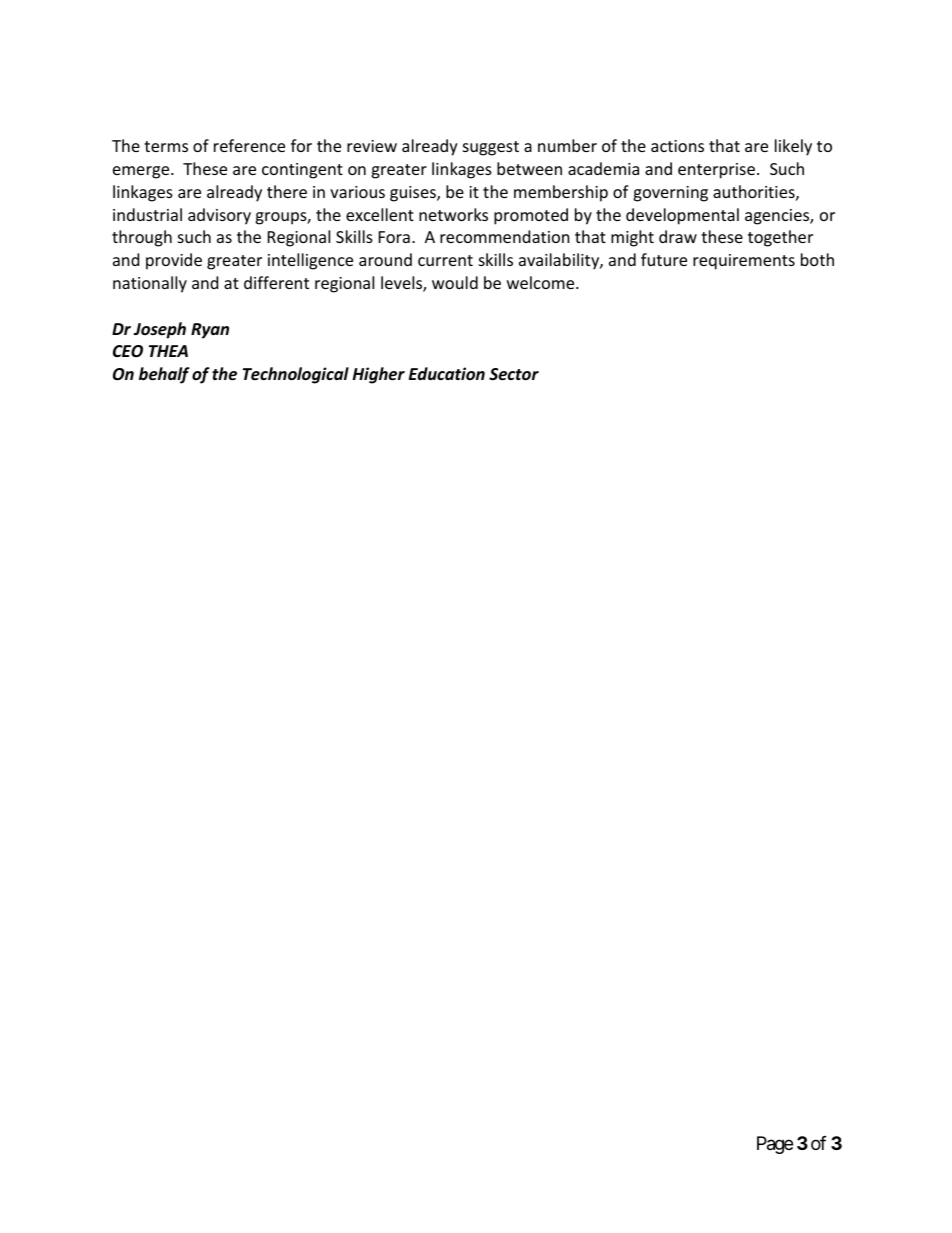  I want to click on Education, so click(447, 373).
